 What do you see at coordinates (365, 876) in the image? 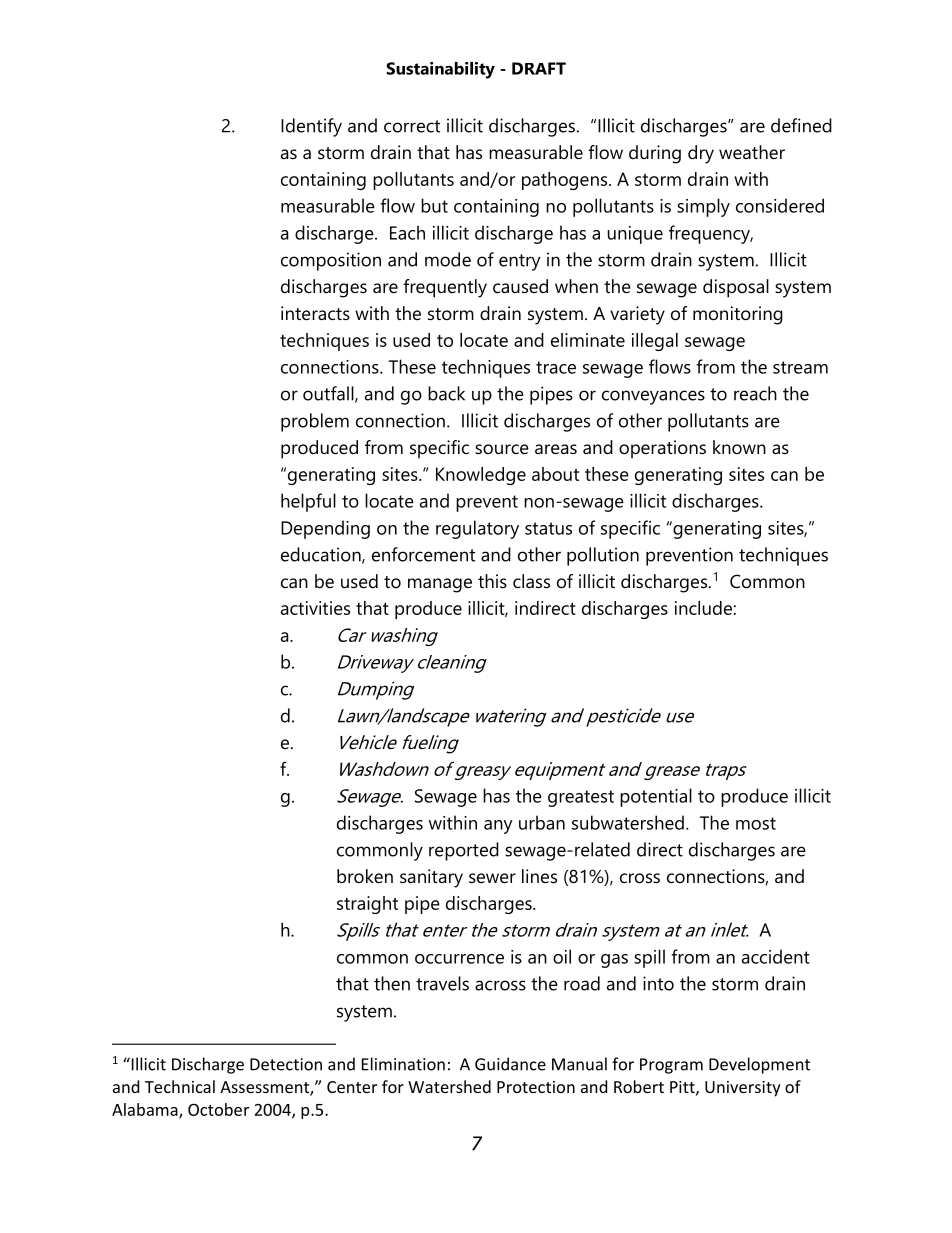
I see `broken` at bounding box center [365, 876].
